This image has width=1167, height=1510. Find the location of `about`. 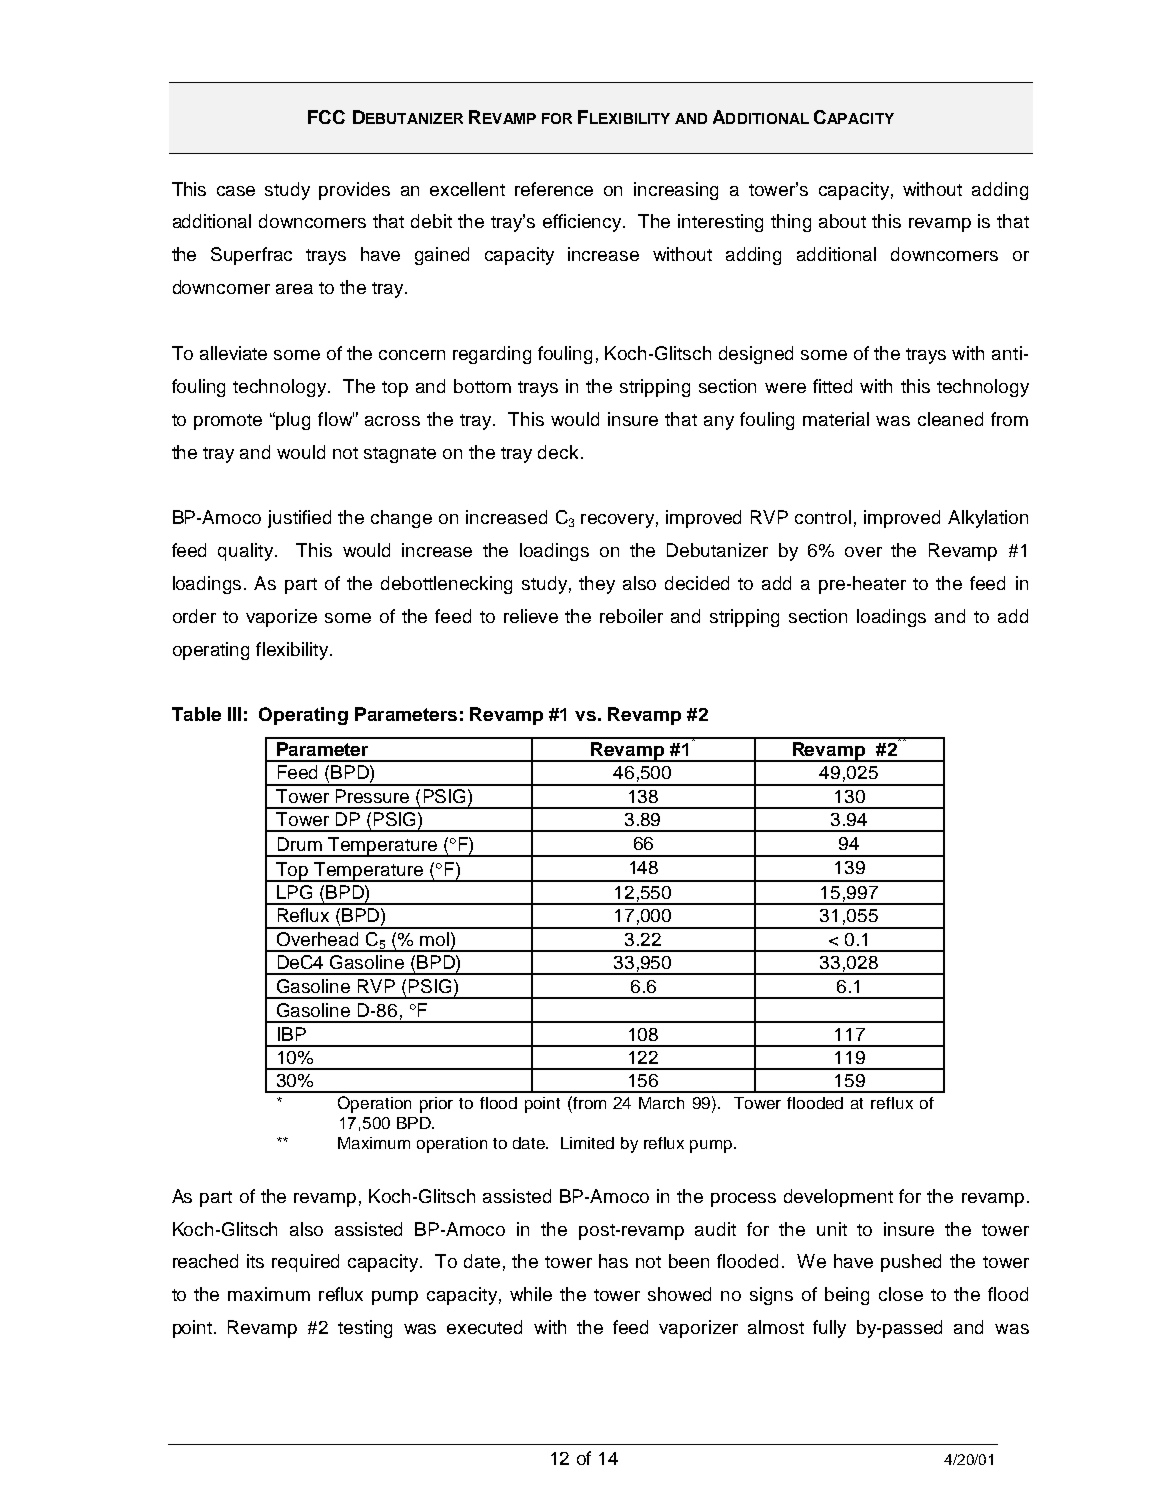

about is located at coordinates (842, 221).
